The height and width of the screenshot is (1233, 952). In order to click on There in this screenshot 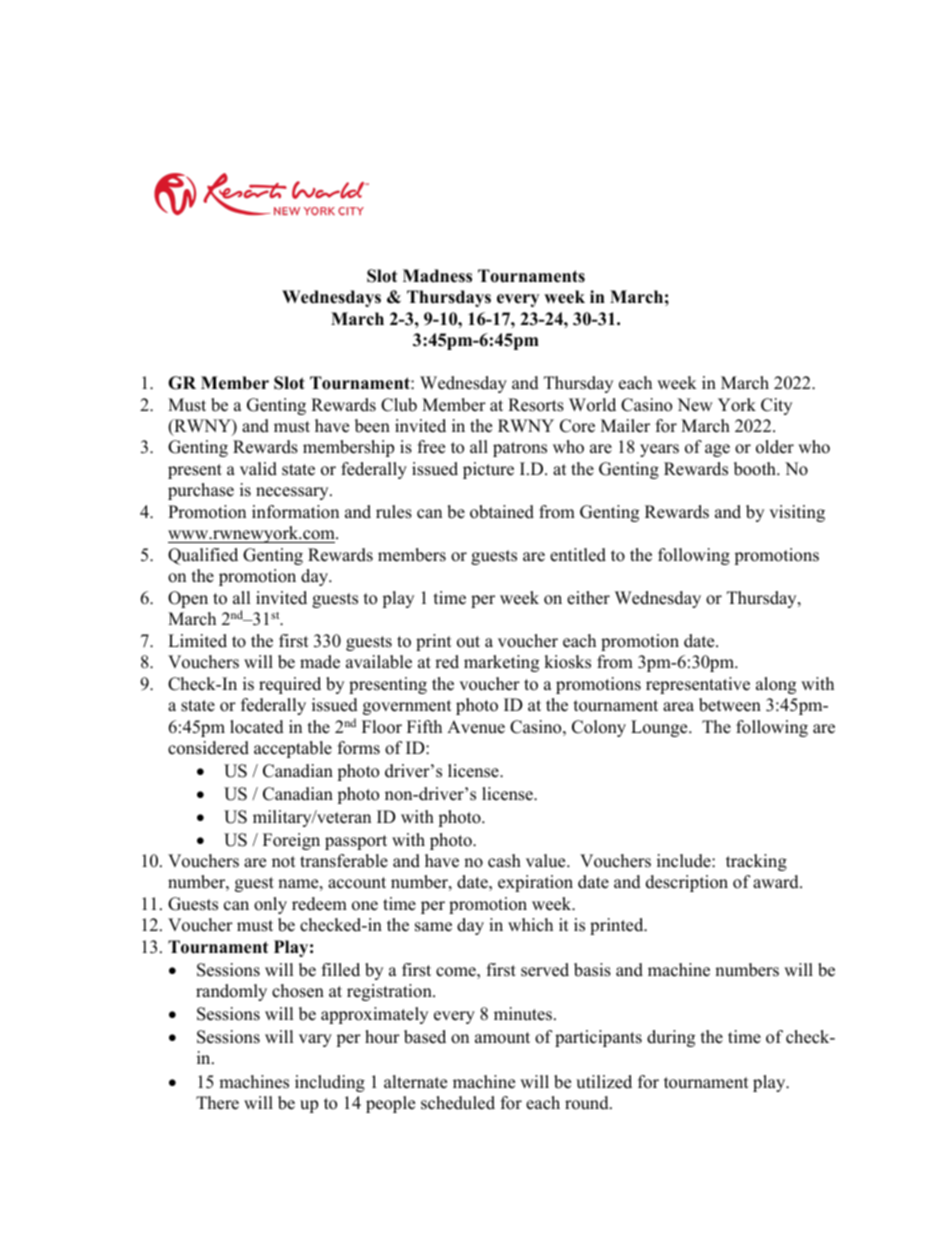, I will do `click(217, 1103)`.
